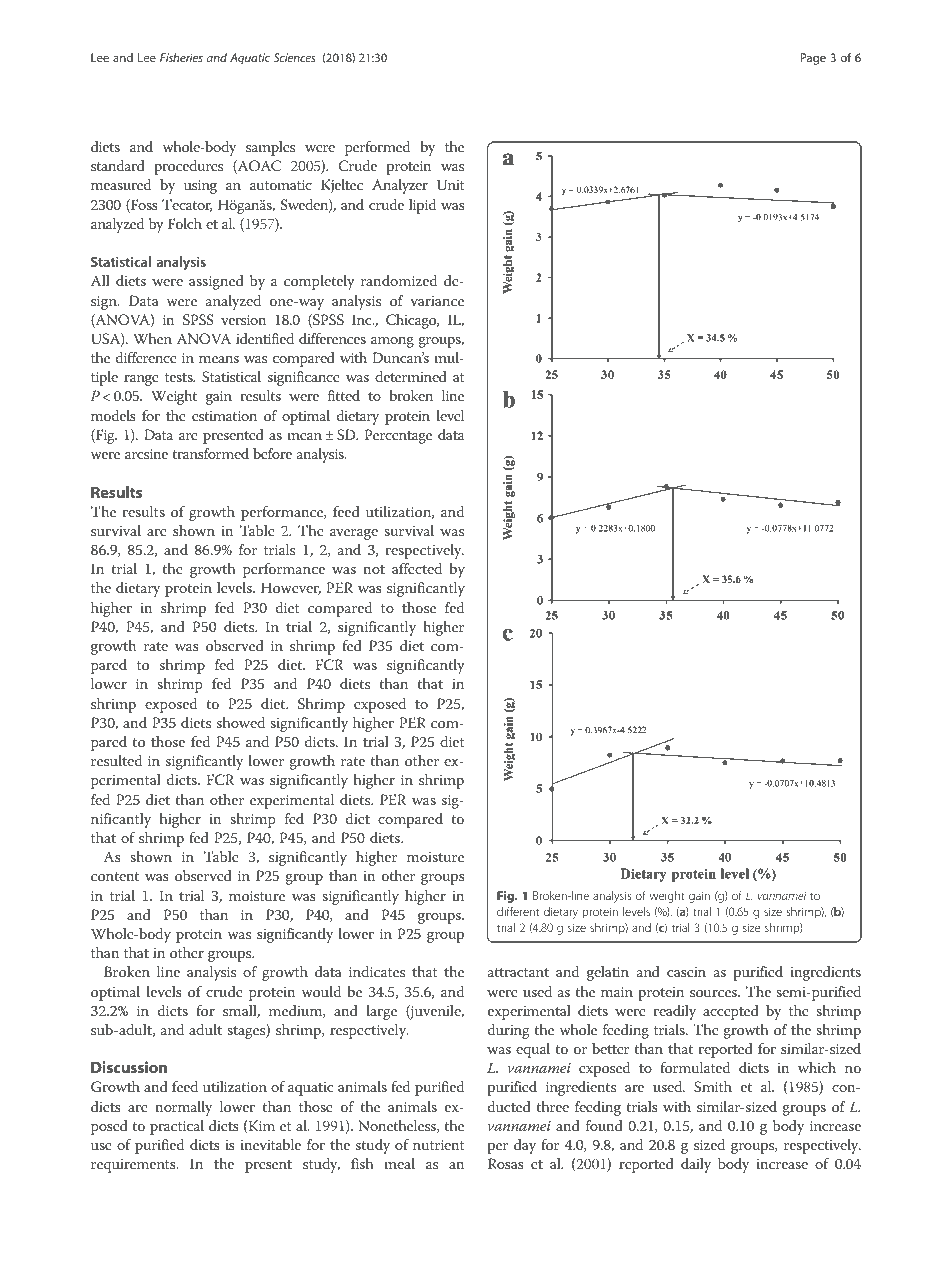 The image size is (952, 1265). Describe the element at coordinates (398, 436) in the page. I see `Percentage` at that location.
